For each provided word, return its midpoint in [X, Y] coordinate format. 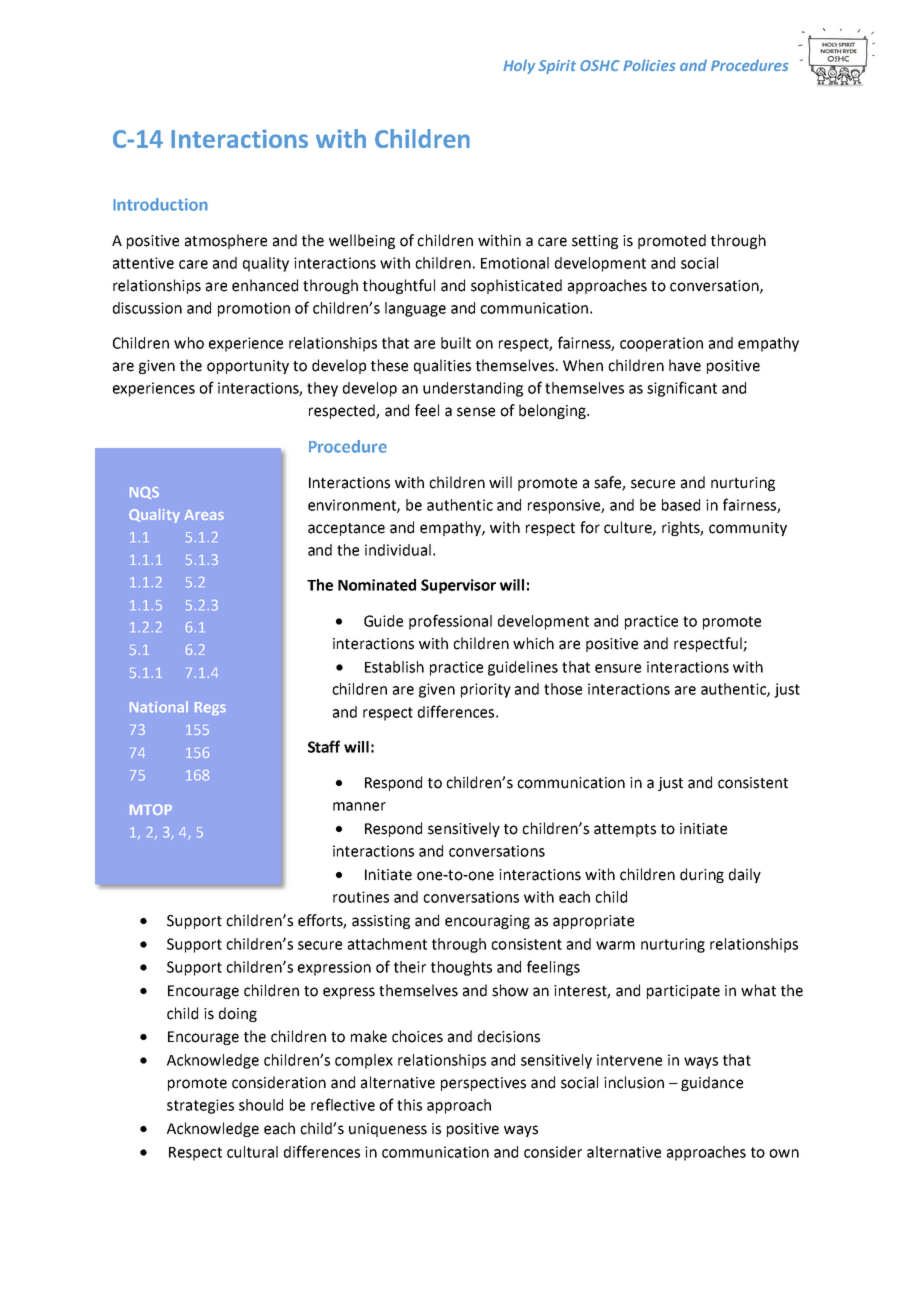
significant [682, 389]
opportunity [248, 367]
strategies [200, 1106]
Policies [649, 65]
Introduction [160, 204]
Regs [210, 708]
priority [486, 690]
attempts [625, 830]
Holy [519, 66]
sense [476, 412]
